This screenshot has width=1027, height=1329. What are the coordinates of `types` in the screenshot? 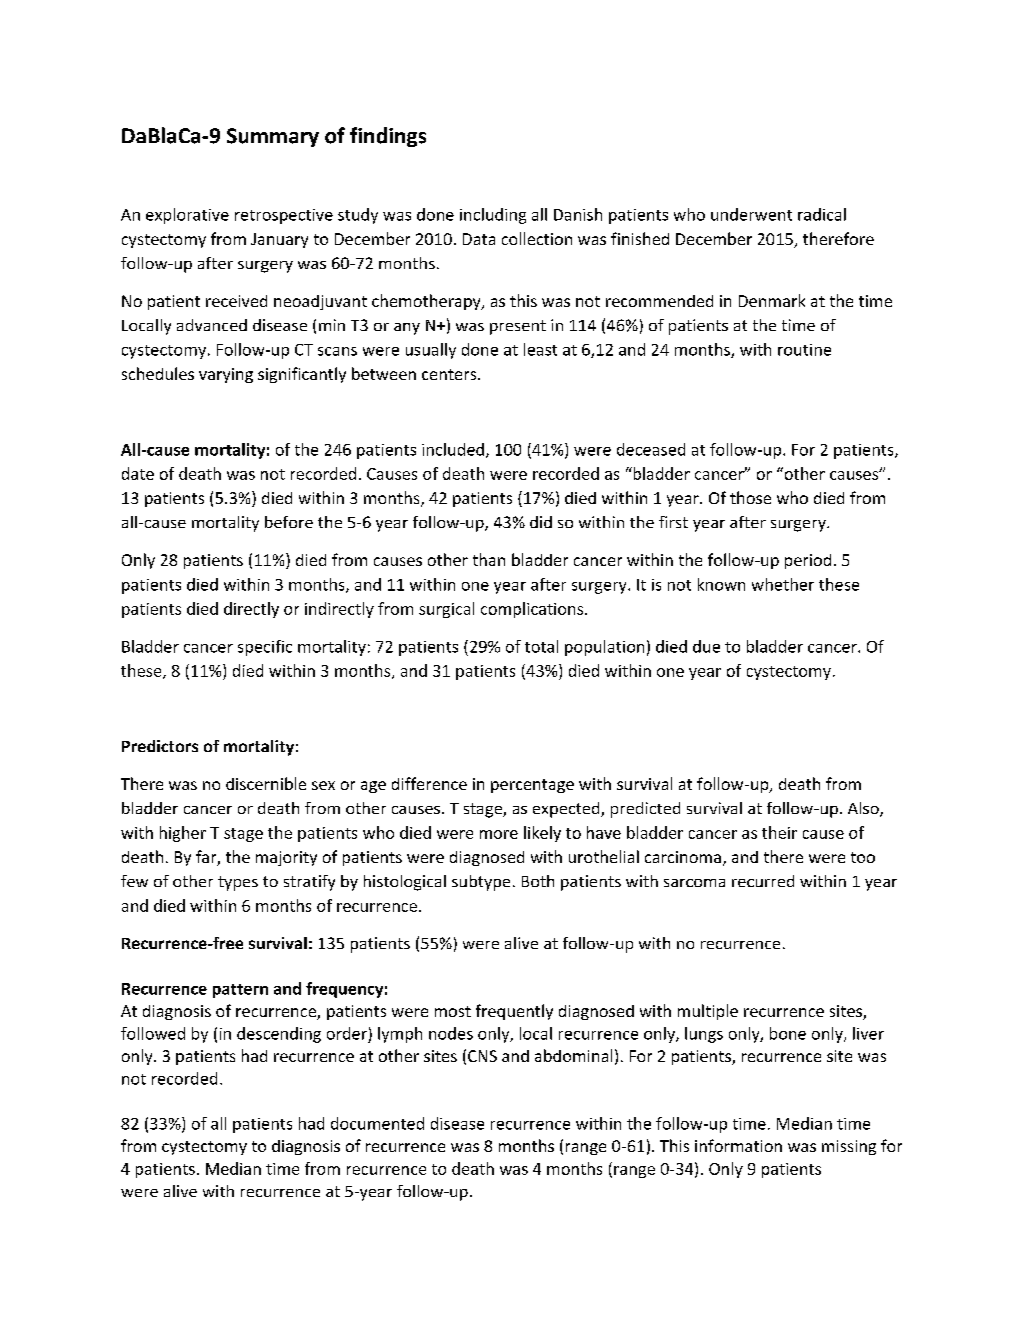 It's located at (238, 883).
